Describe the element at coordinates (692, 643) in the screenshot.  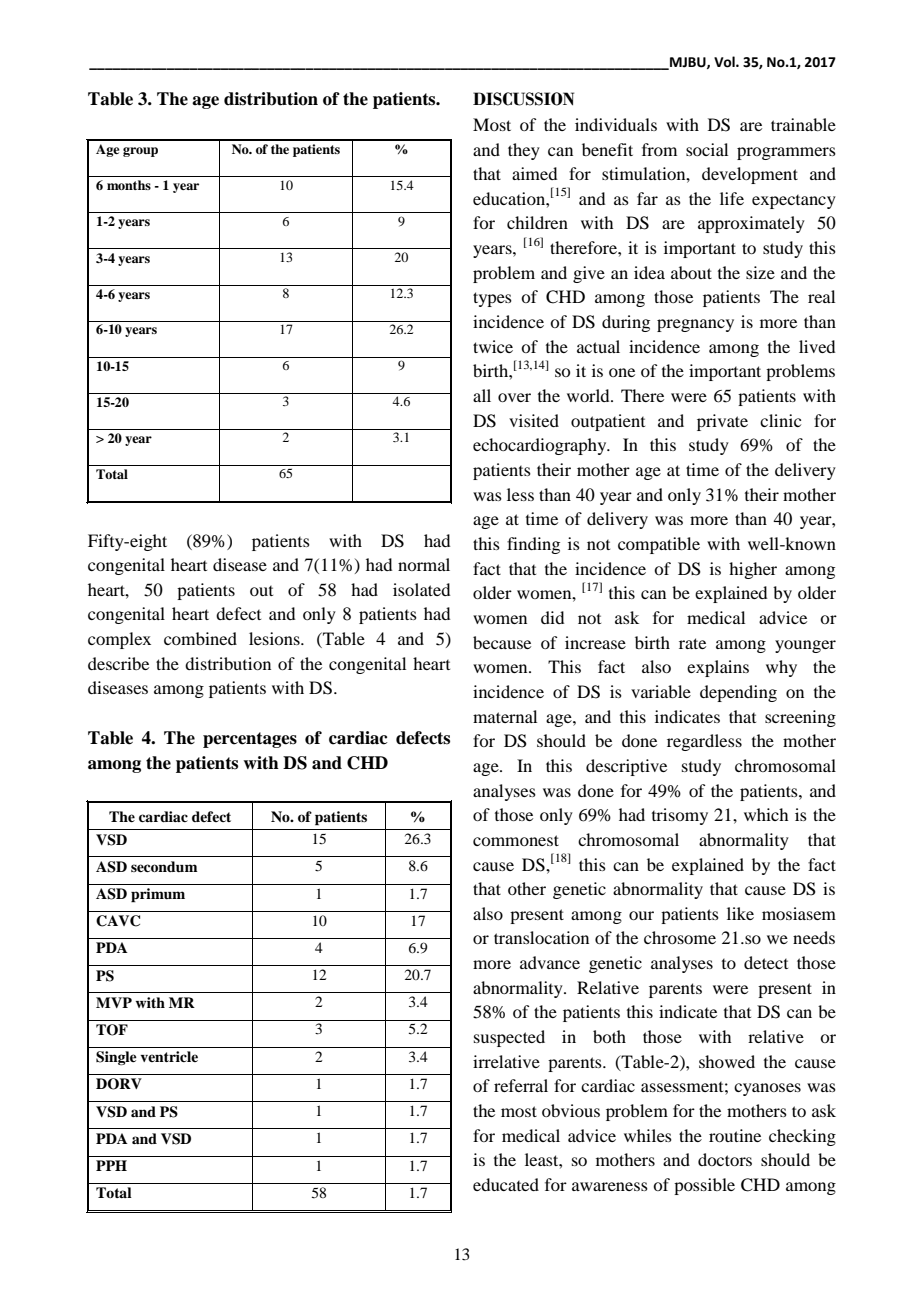
I see `rate` at that location.
